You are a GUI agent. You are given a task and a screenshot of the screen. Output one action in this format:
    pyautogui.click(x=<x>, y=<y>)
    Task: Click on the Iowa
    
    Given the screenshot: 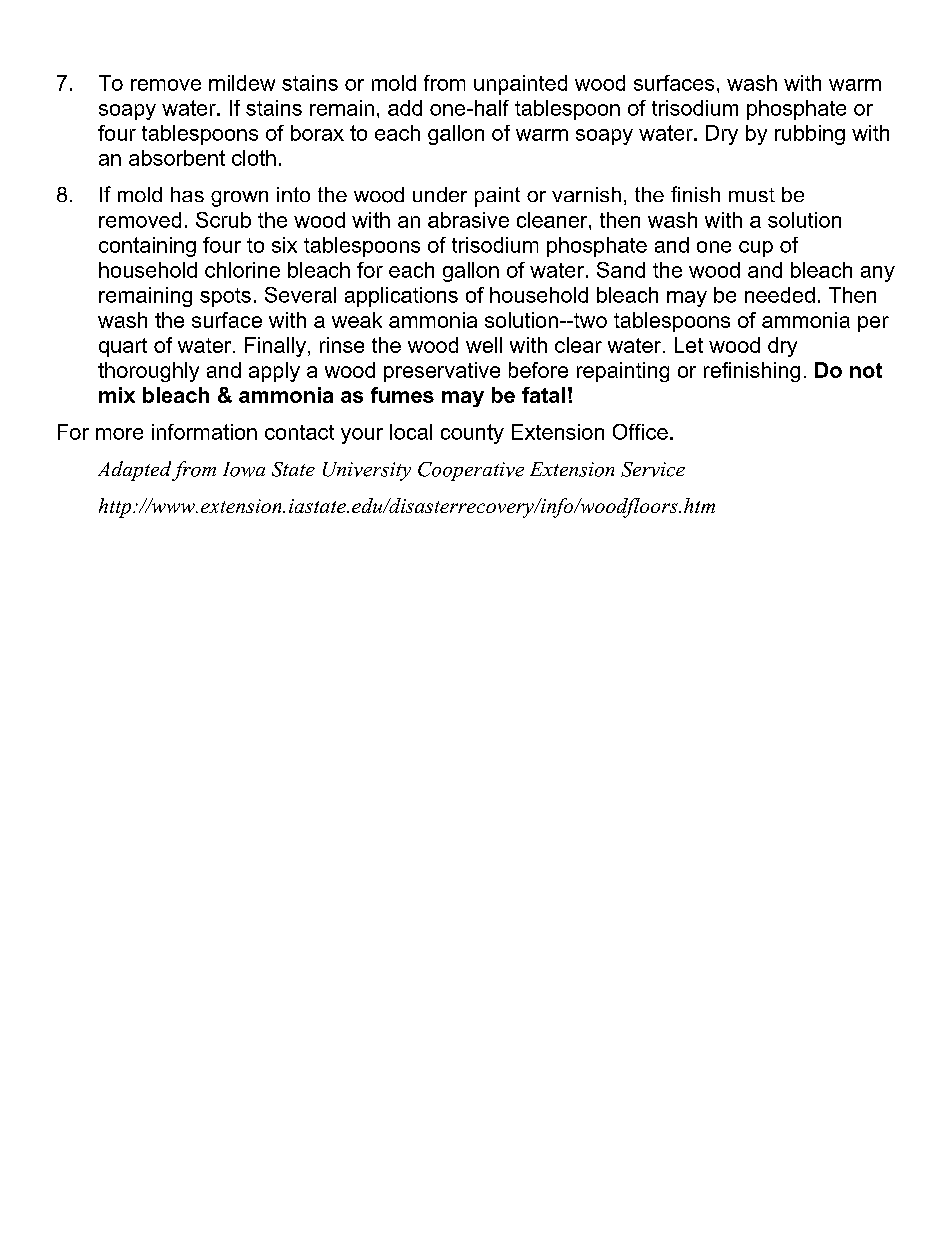 What is the action you would take?
    pyautogui.click(x=244, y=469)
